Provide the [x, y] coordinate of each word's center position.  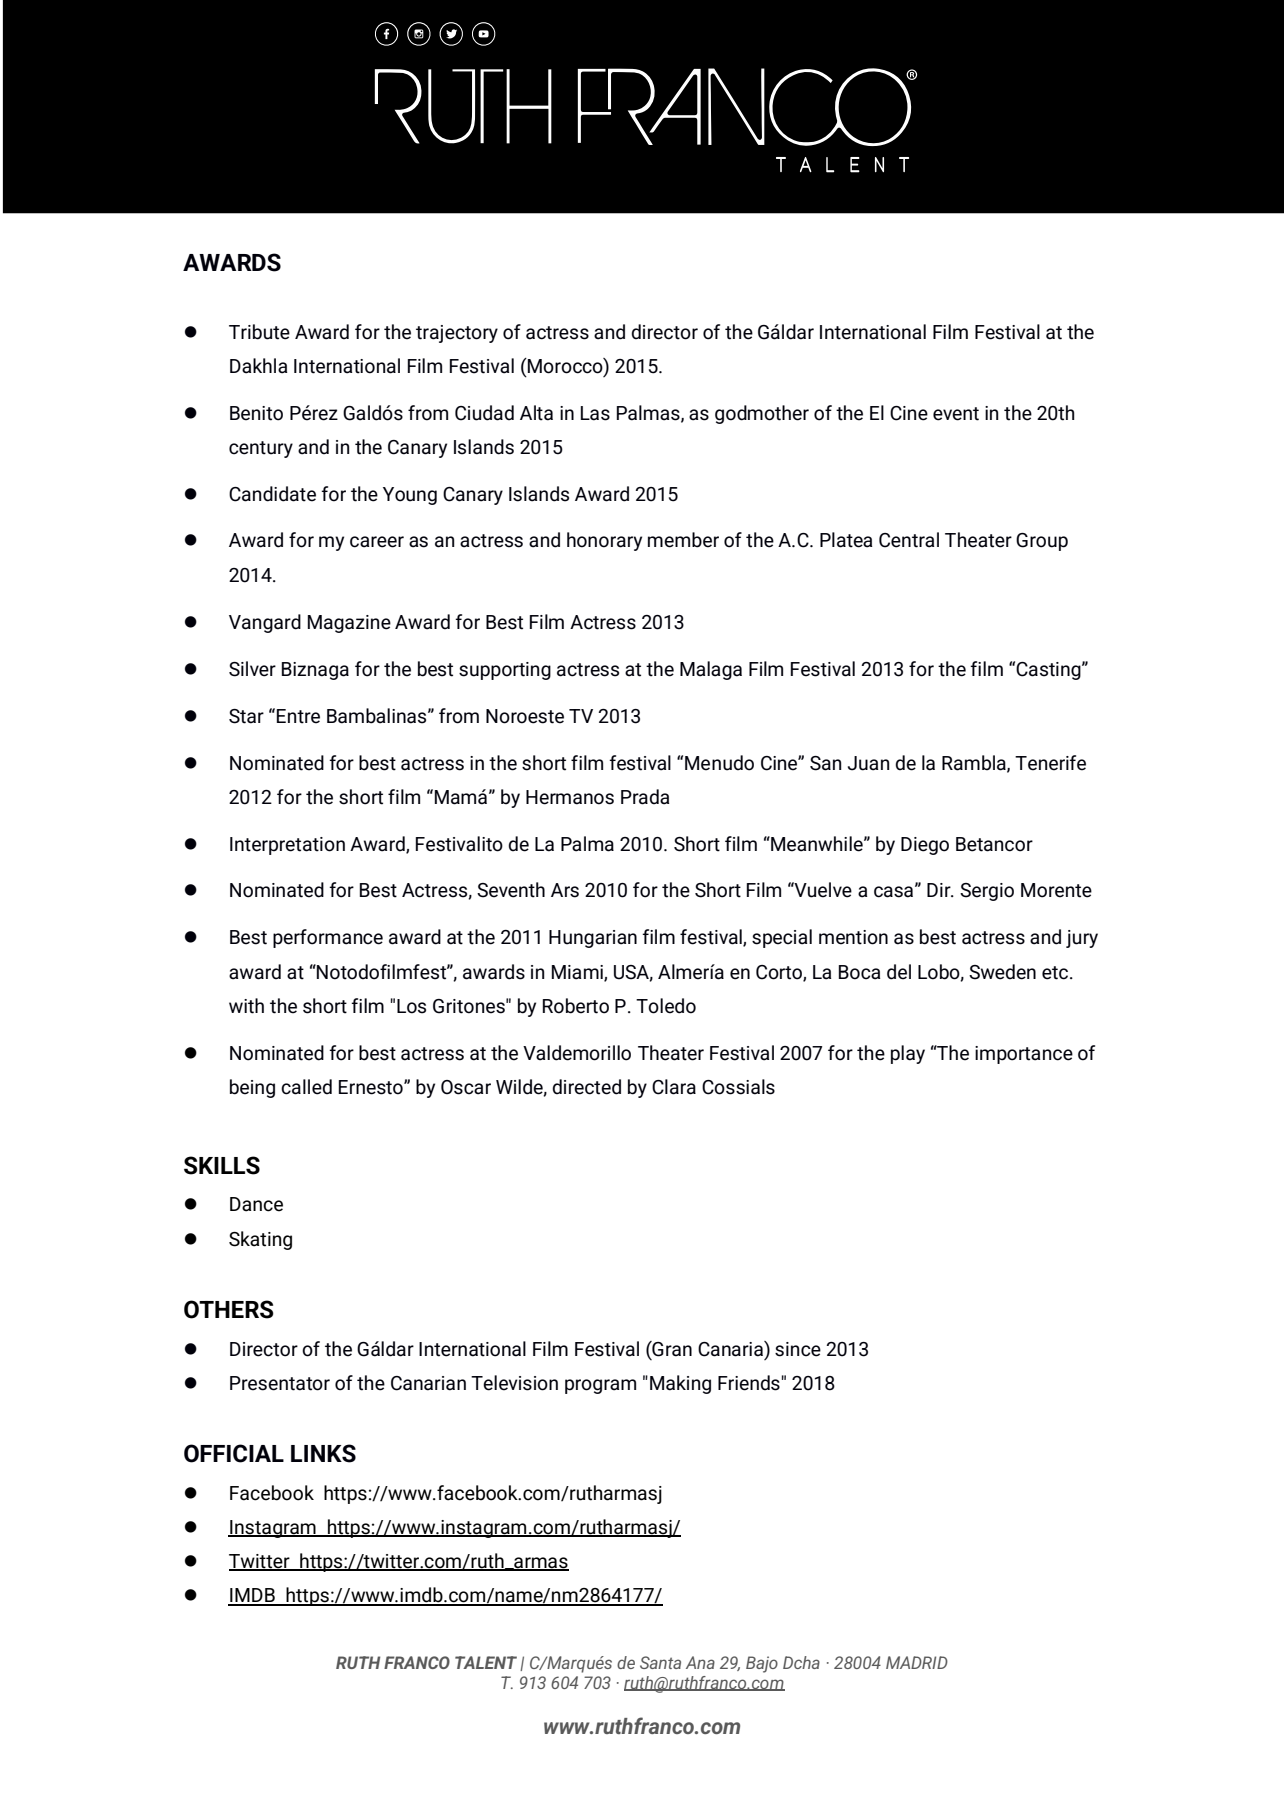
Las [595, 413]
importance [1024, 1055]
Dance [256, 1204]
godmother [762, 414]
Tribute [259, 332]
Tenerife [1050, 763]
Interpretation [287, 846]
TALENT [486, 1662]
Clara [674, 1087]
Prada [645, 797]
